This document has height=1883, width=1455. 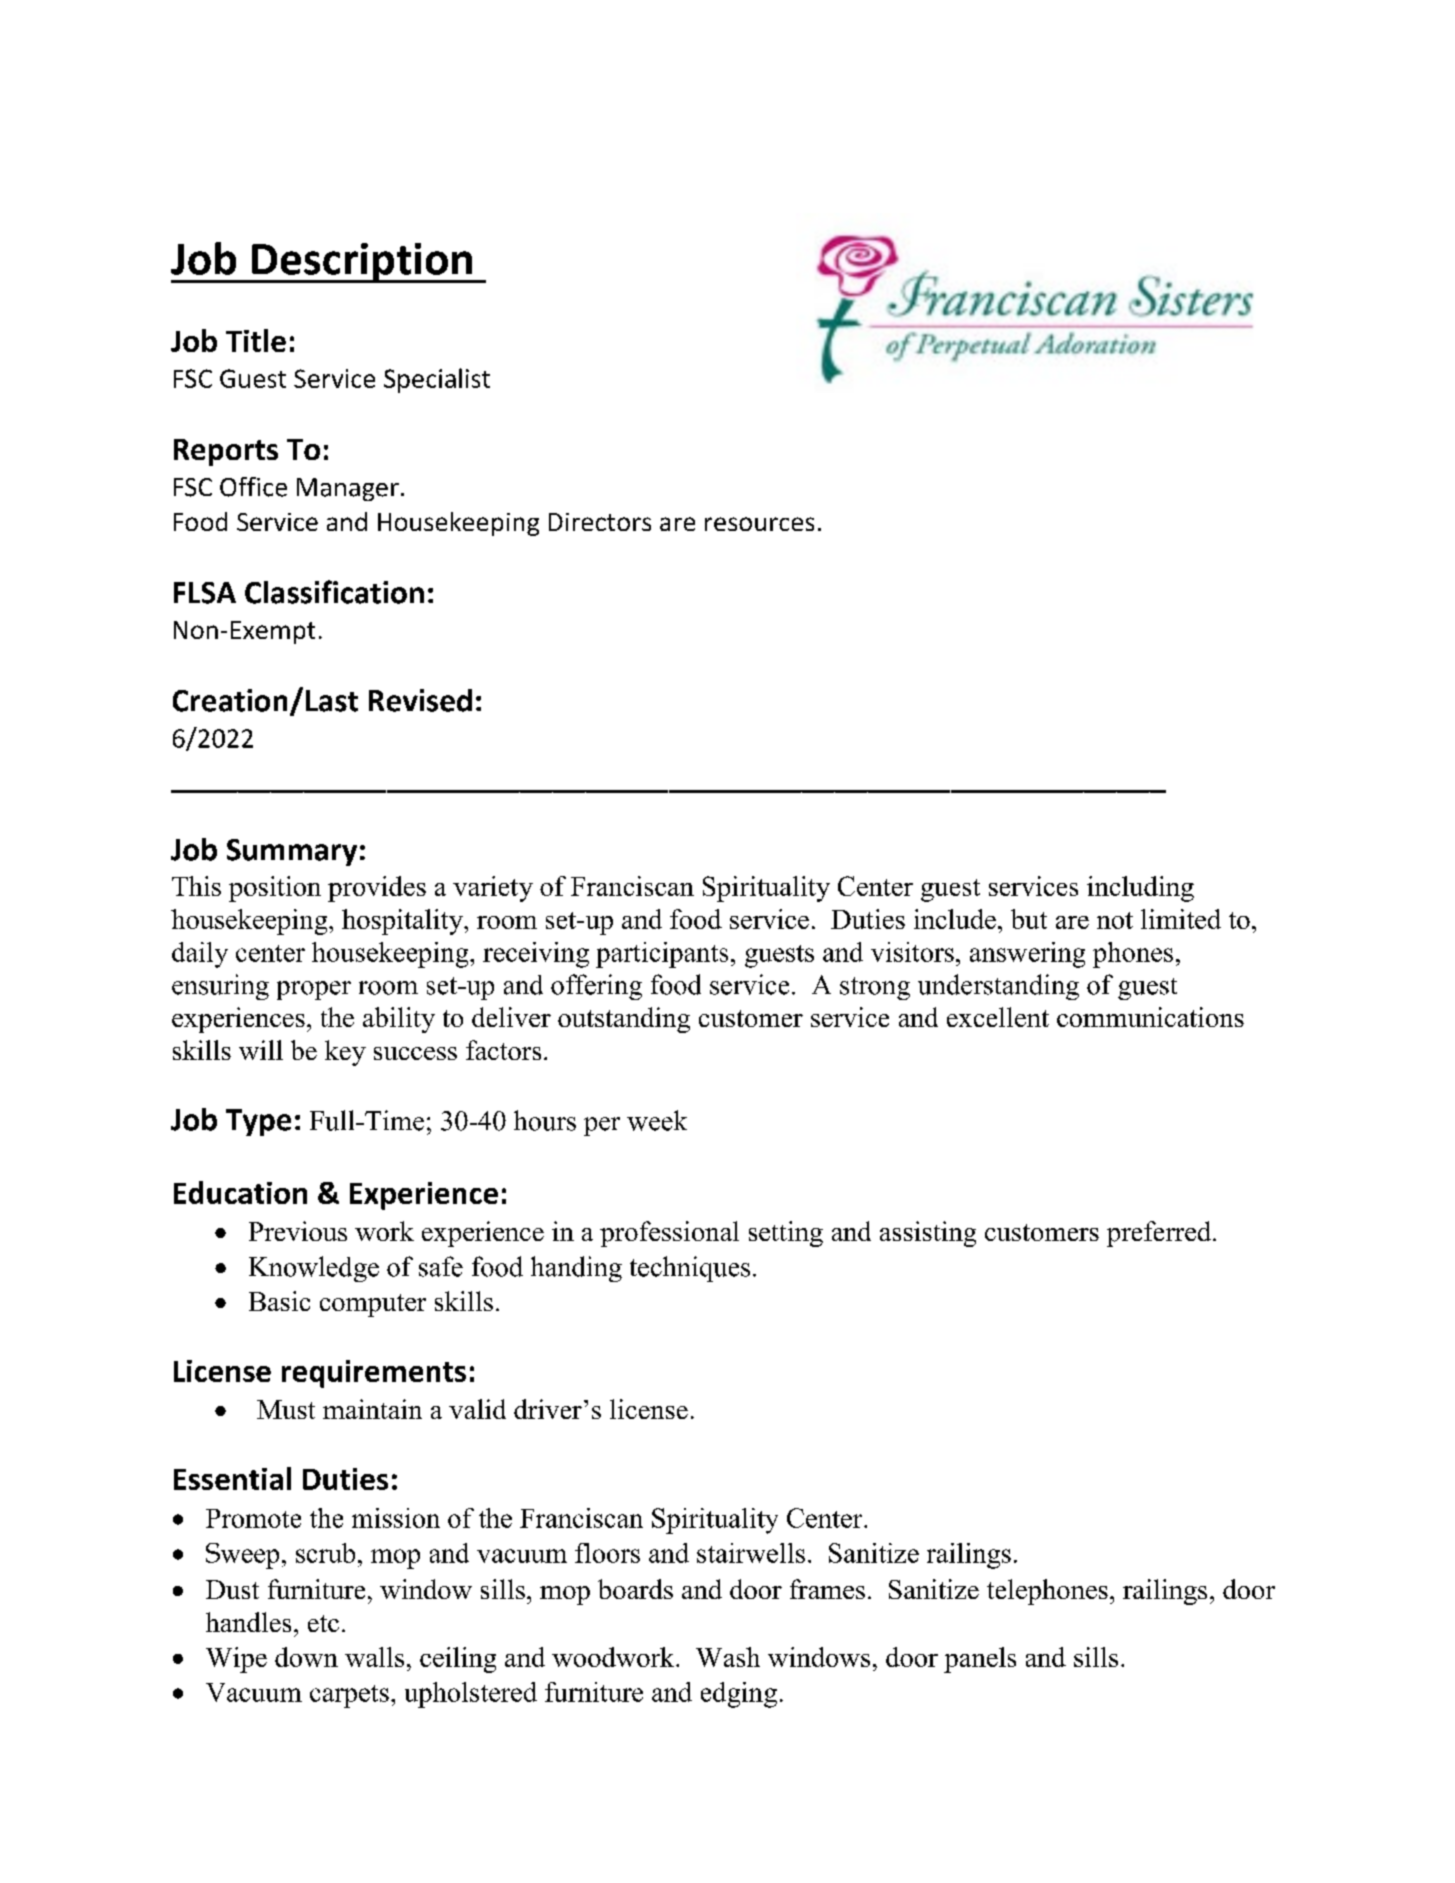 I want to click on including, so click(x=1140, y=889).
